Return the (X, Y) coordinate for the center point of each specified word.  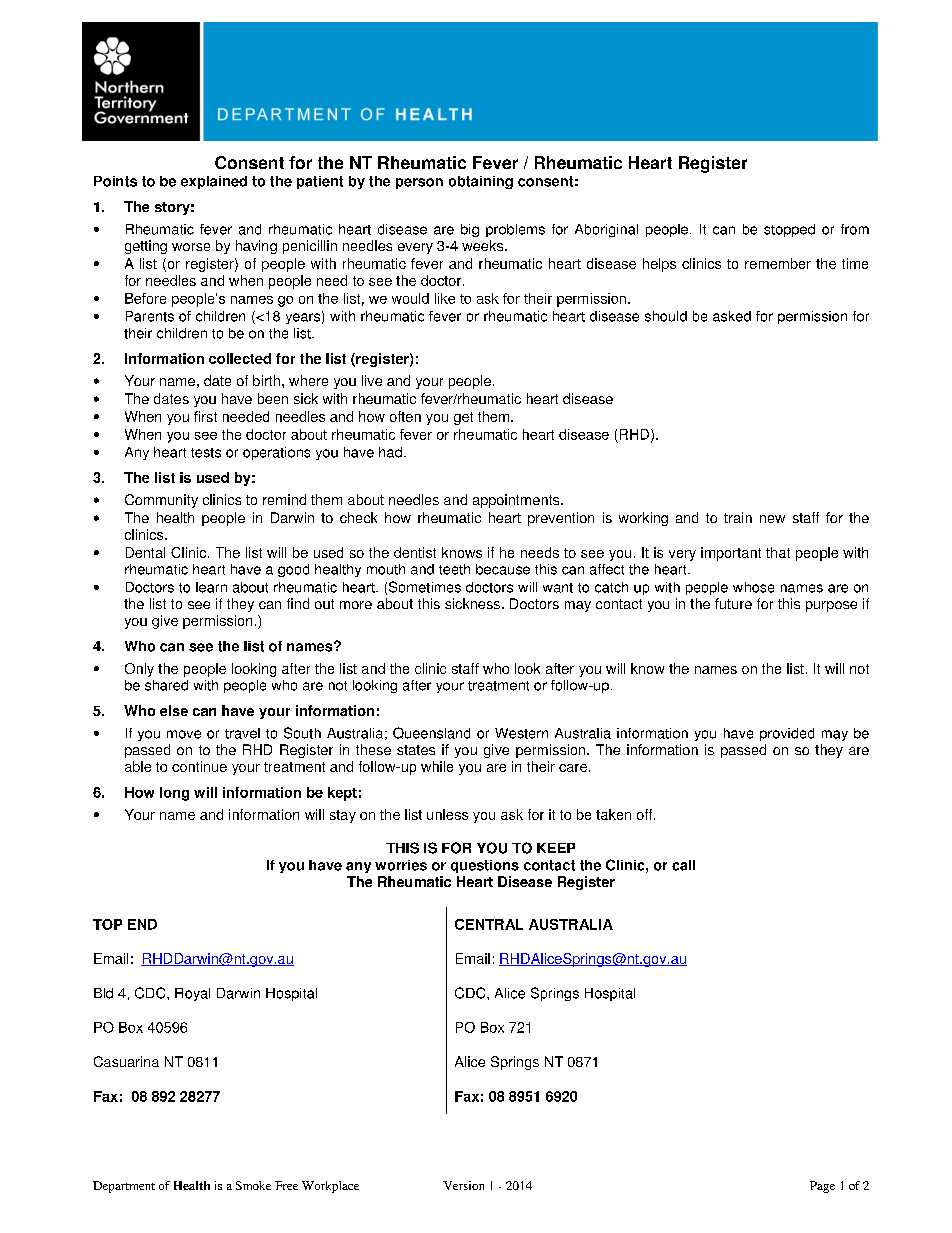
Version (463, 1185)
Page (822, 1187)
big (470, 230)
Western (521, 733)
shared (166, 685)
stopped (789, 230)
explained (214, 182)
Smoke (253, 1185)
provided (787, 734)
